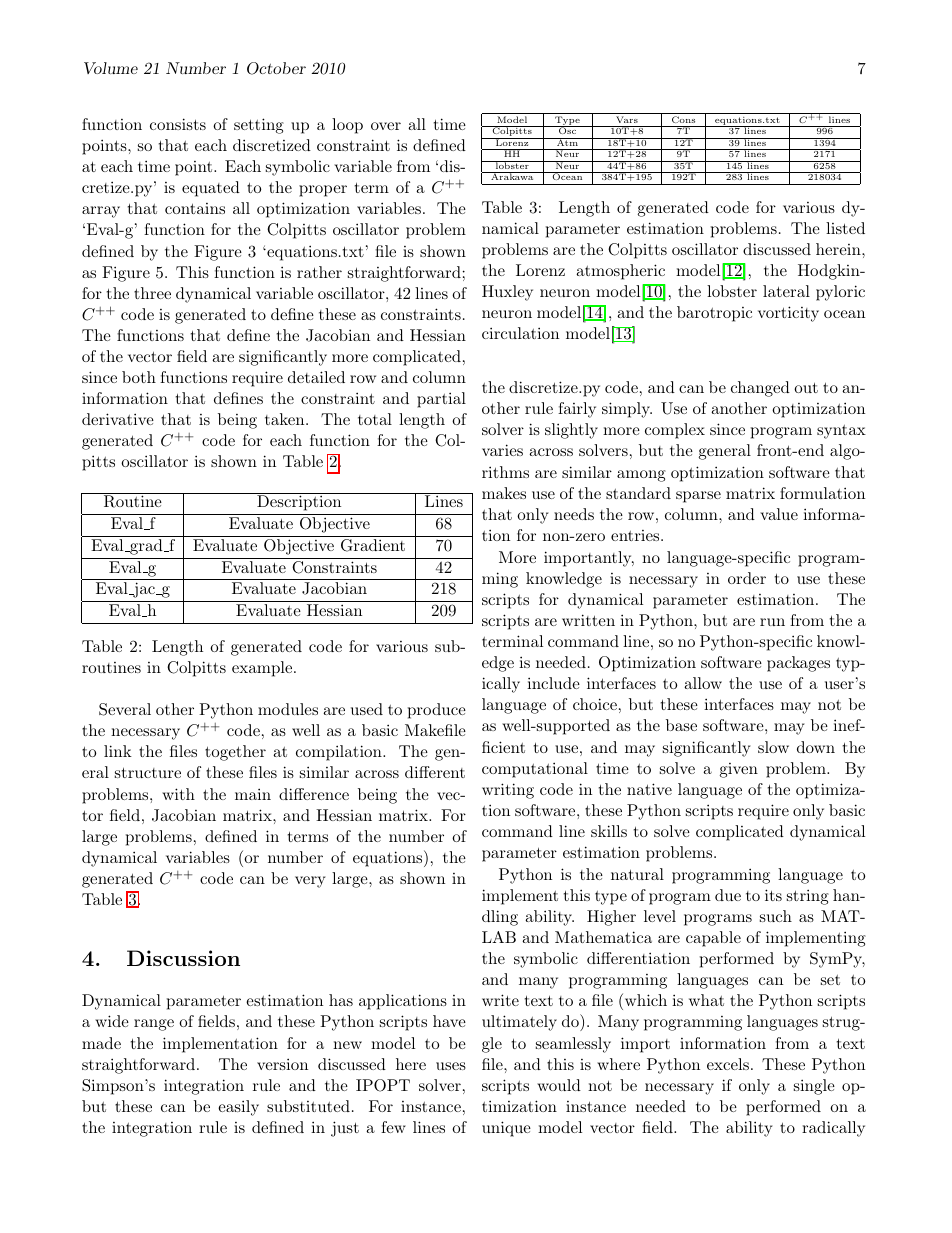  I want to click on example, so click(262, 669).
